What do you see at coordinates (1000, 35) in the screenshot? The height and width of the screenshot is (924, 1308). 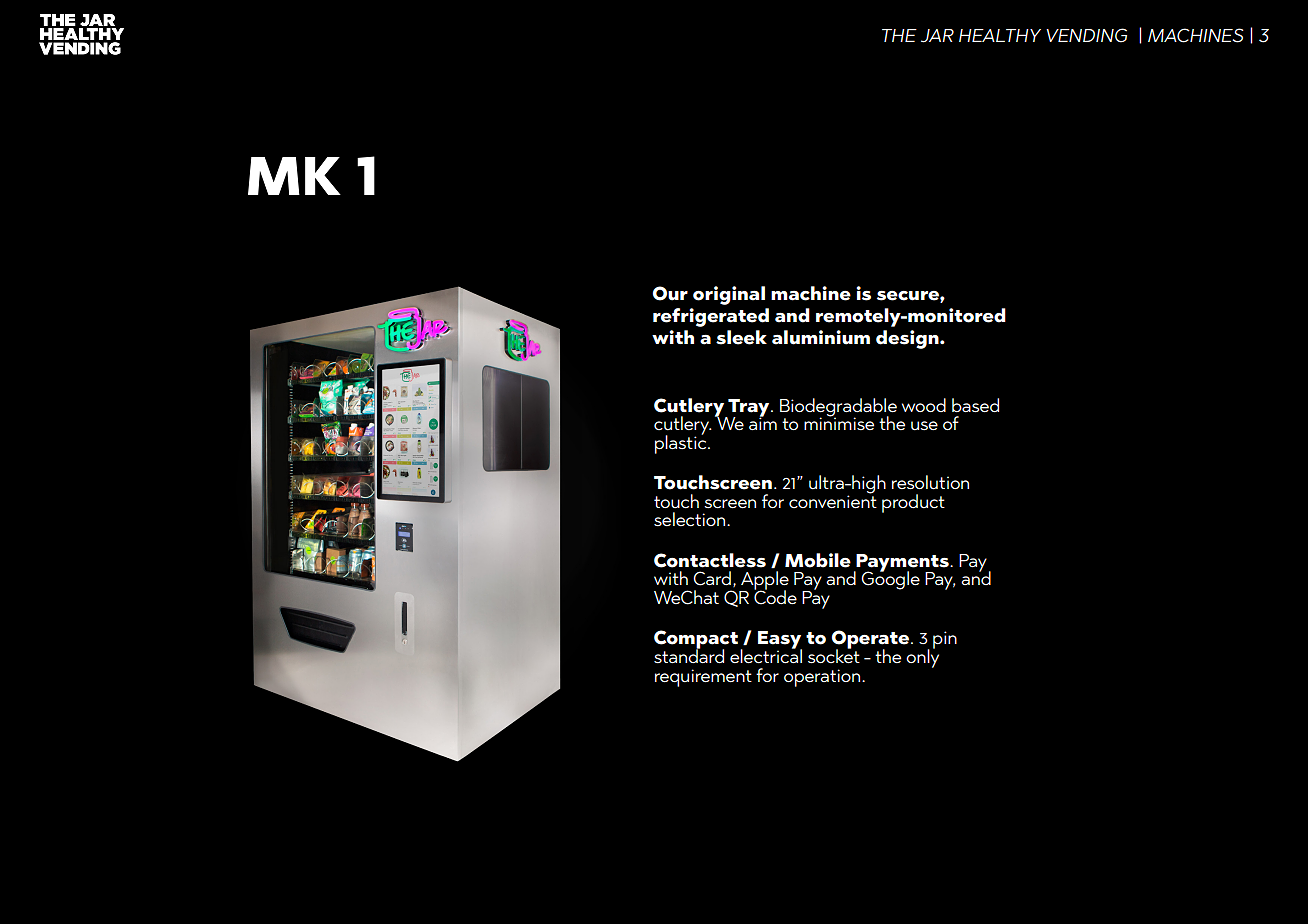 I see `HEALTHY` at bounding box center [1000, 35].
